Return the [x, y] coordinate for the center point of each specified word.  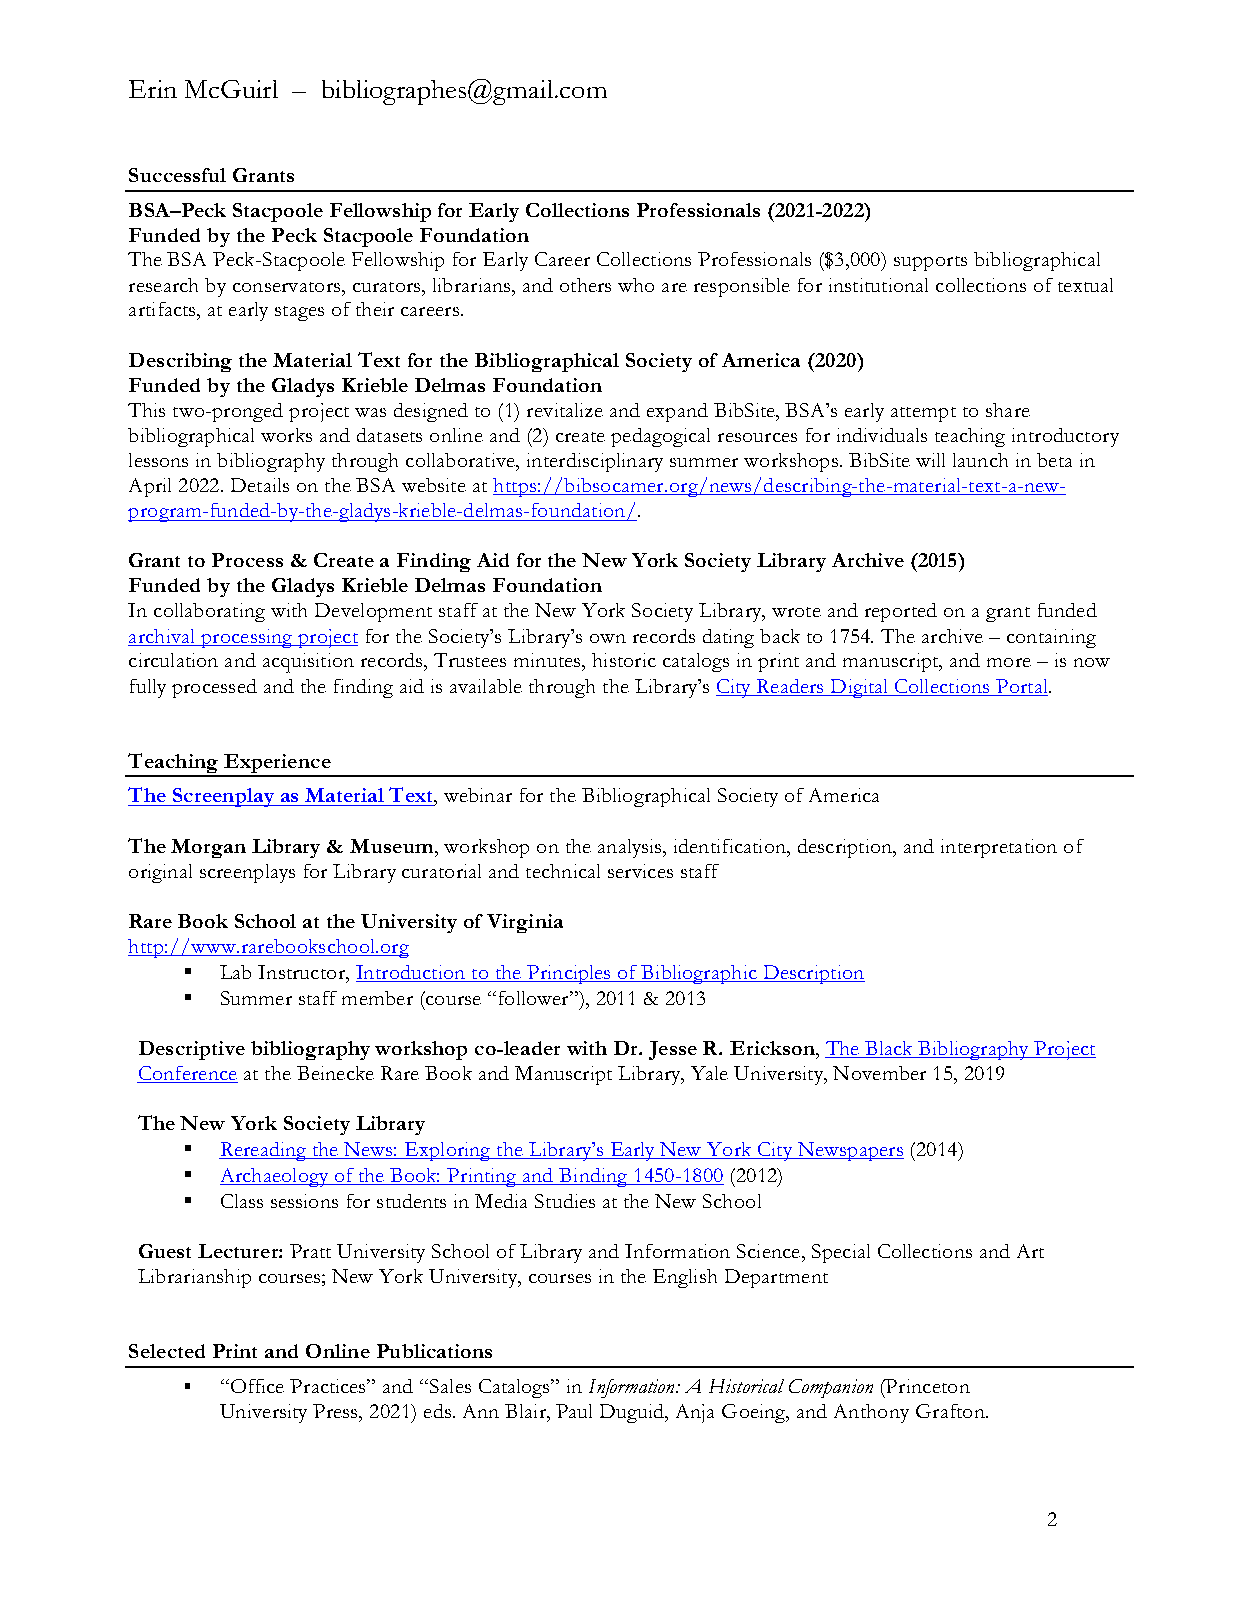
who [636, 285]
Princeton [927, 1386]
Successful [177, 175]
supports [930, 263]
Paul [574, 1411]
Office [256, 1386]
